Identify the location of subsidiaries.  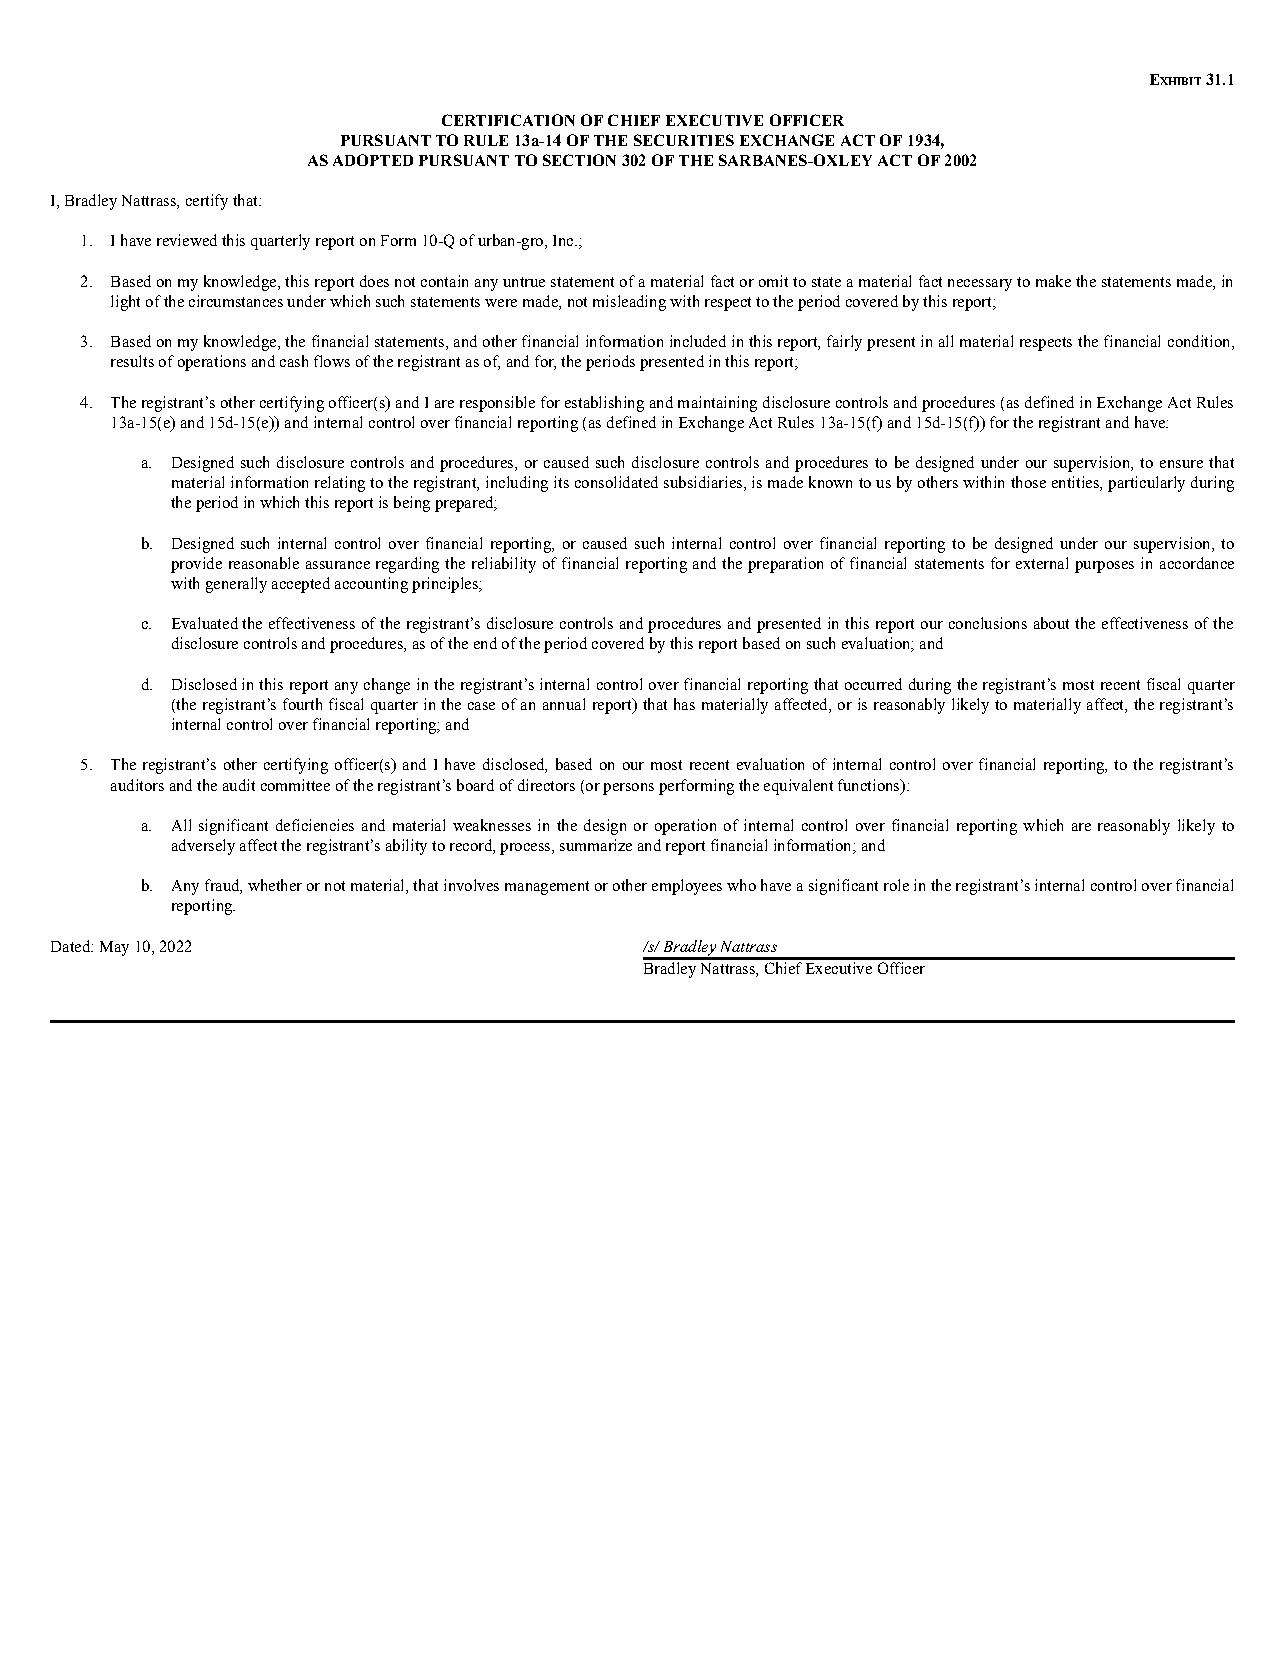
(703, 482).
